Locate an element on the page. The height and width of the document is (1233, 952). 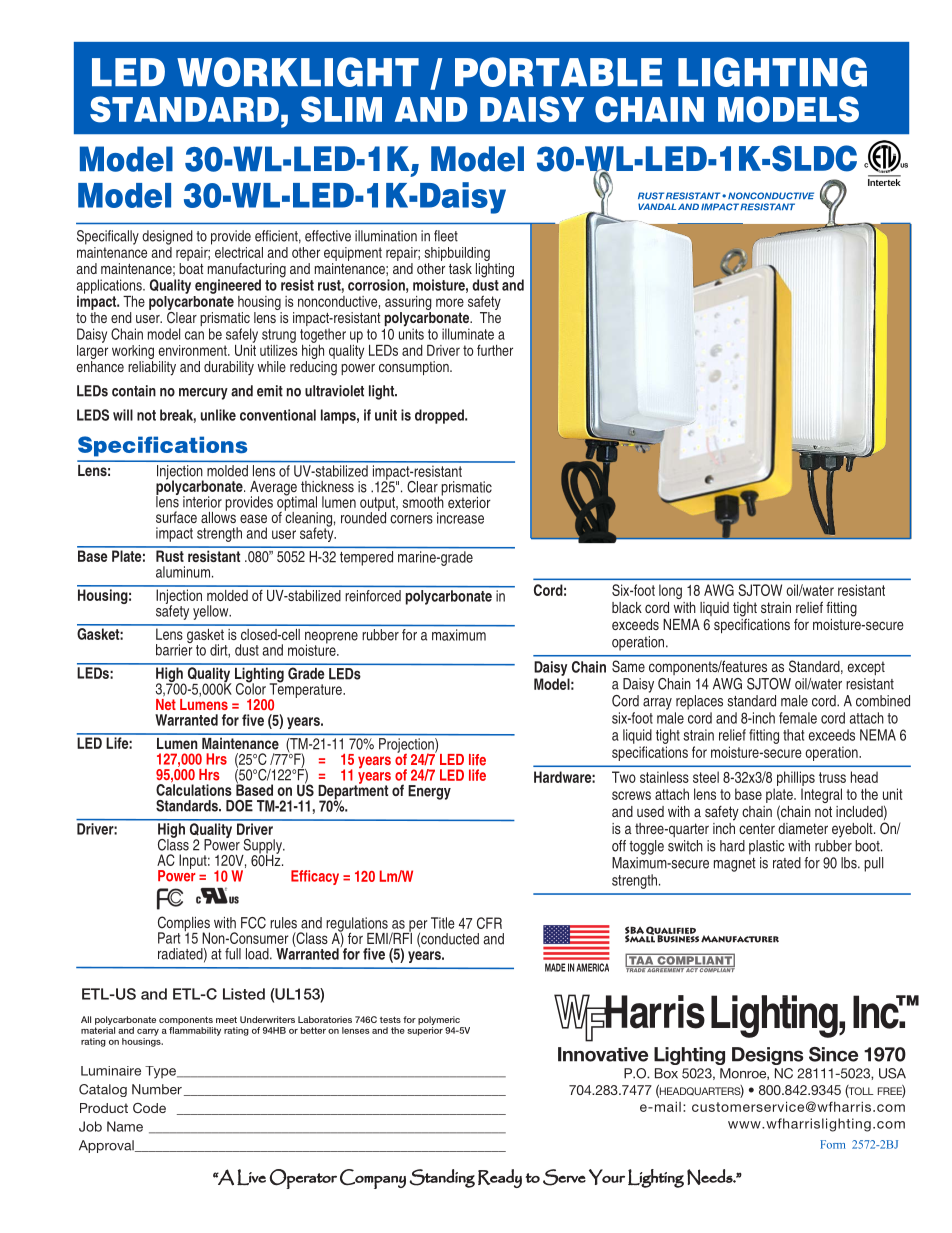
long is located at coordinates (670, 591).
